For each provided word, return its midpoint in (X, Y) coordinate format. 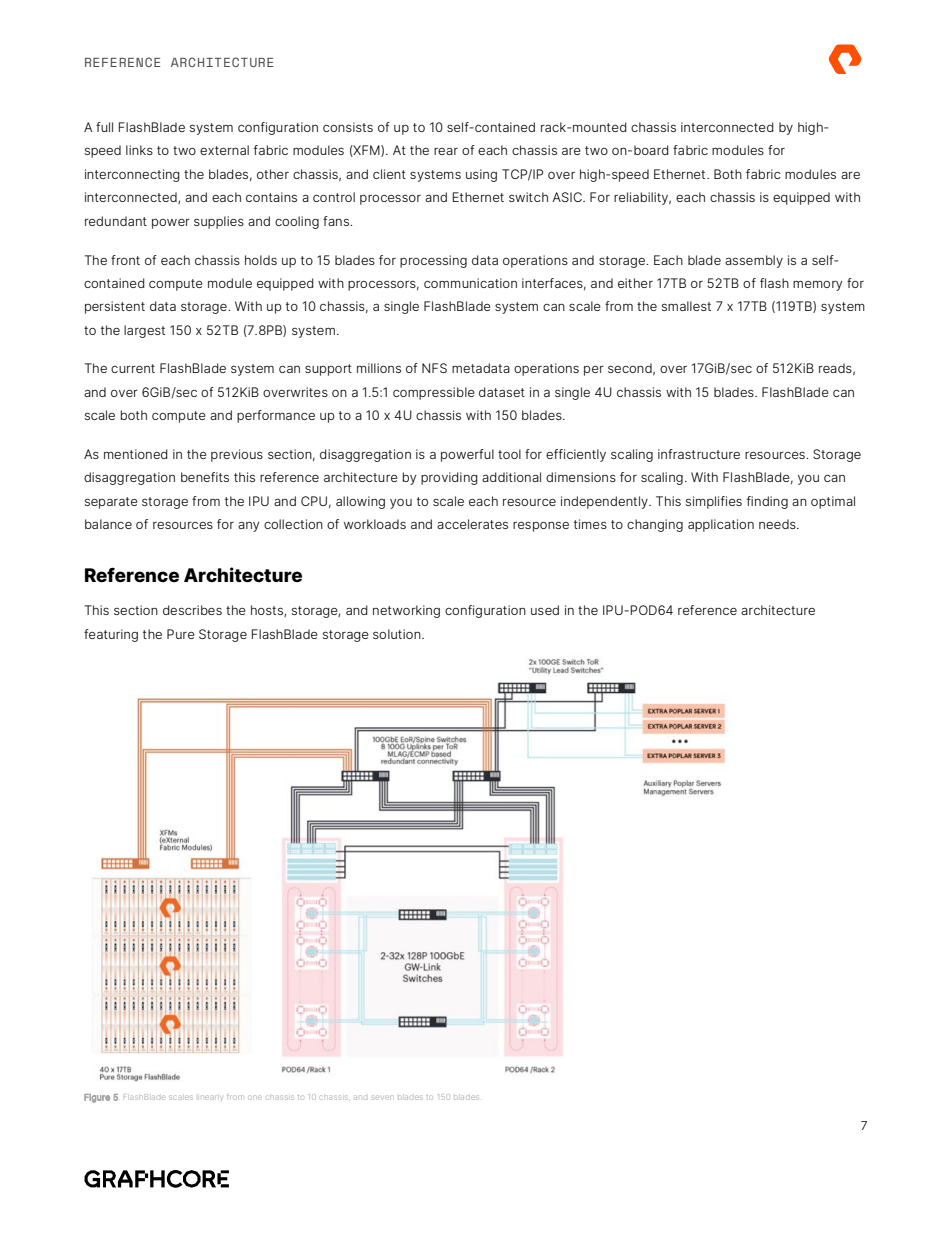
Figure (97, 1098)
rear (446, 151)
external (224, 150)
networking (406, 611)
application (721, 525)
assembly (754, 261)
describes (192, 610)
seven (382, 1097)
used (545, 610)
